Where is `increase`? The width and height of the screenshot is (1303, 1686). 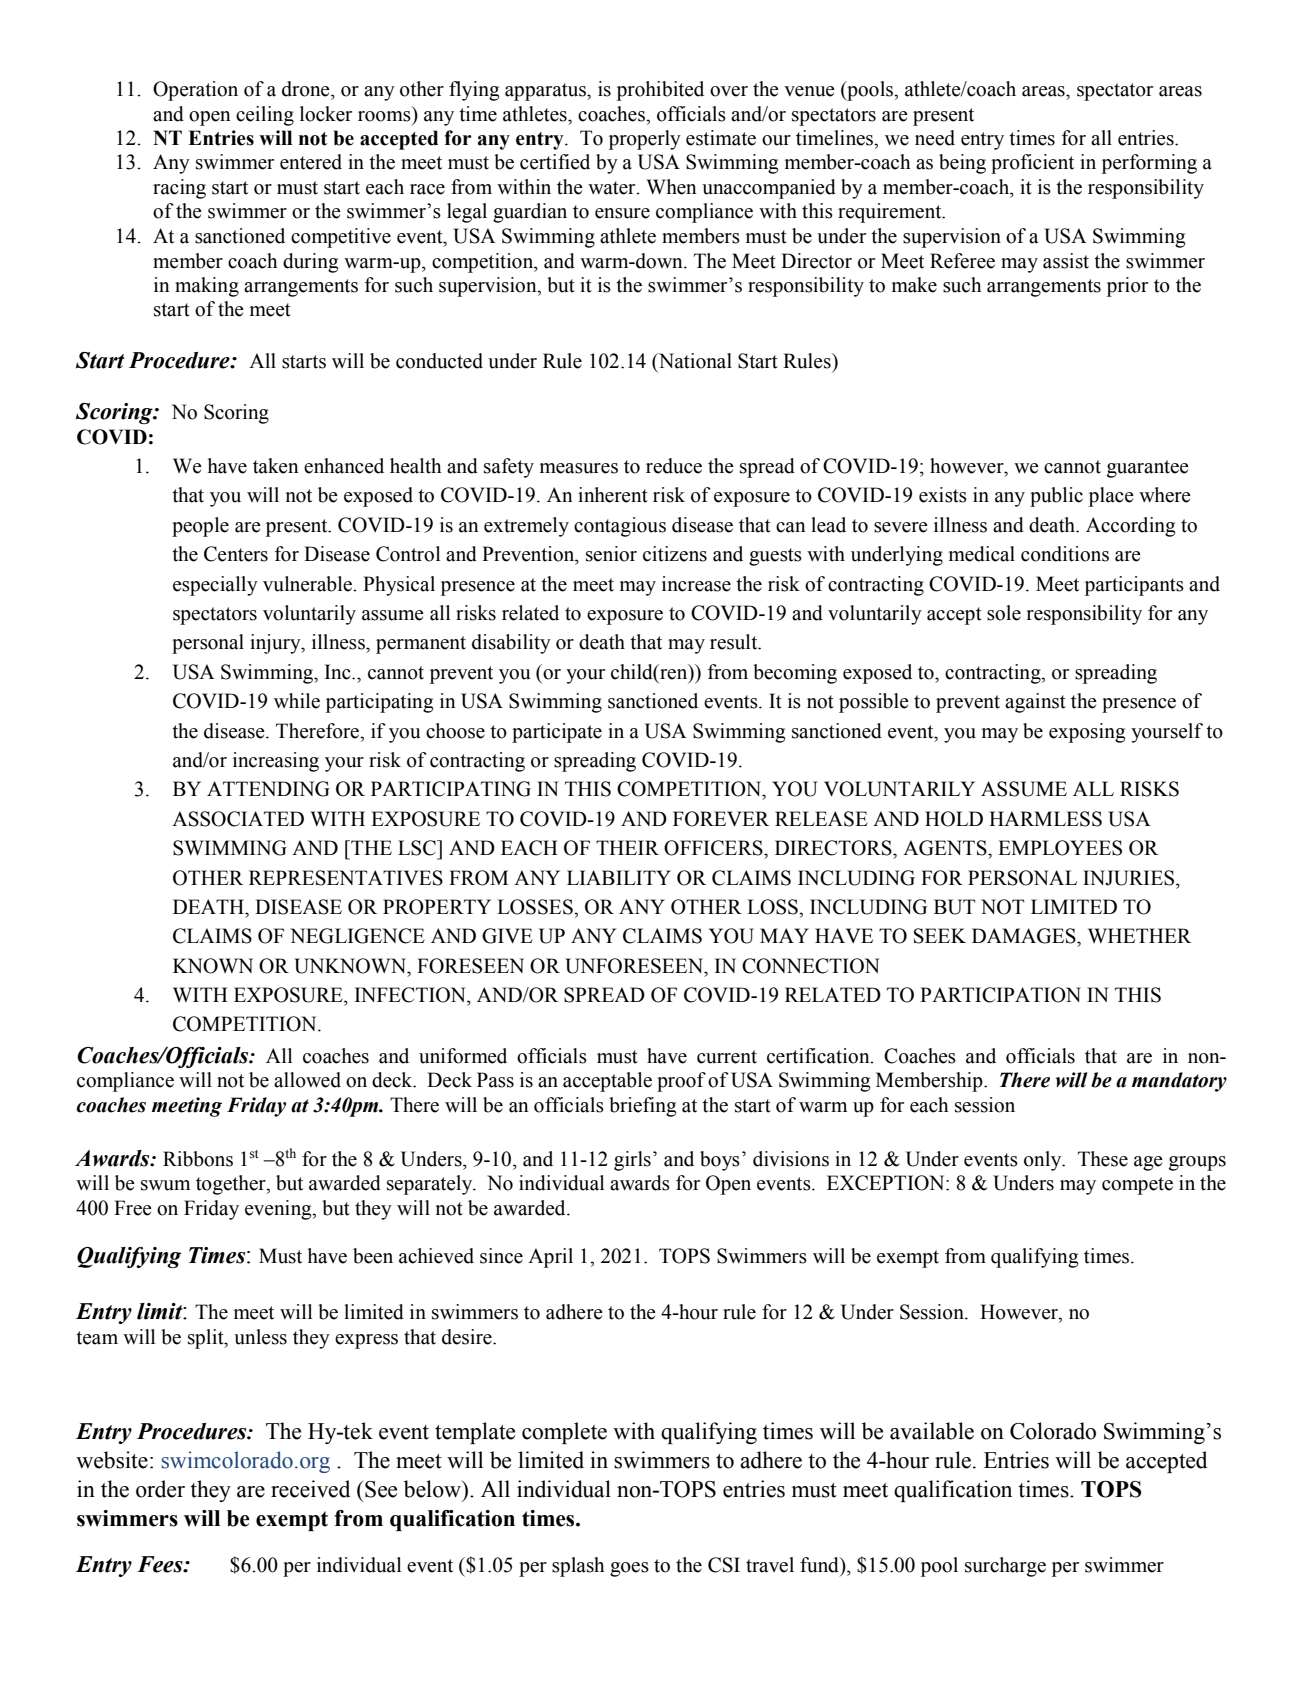 increase is located at coordinates (696, 584).
